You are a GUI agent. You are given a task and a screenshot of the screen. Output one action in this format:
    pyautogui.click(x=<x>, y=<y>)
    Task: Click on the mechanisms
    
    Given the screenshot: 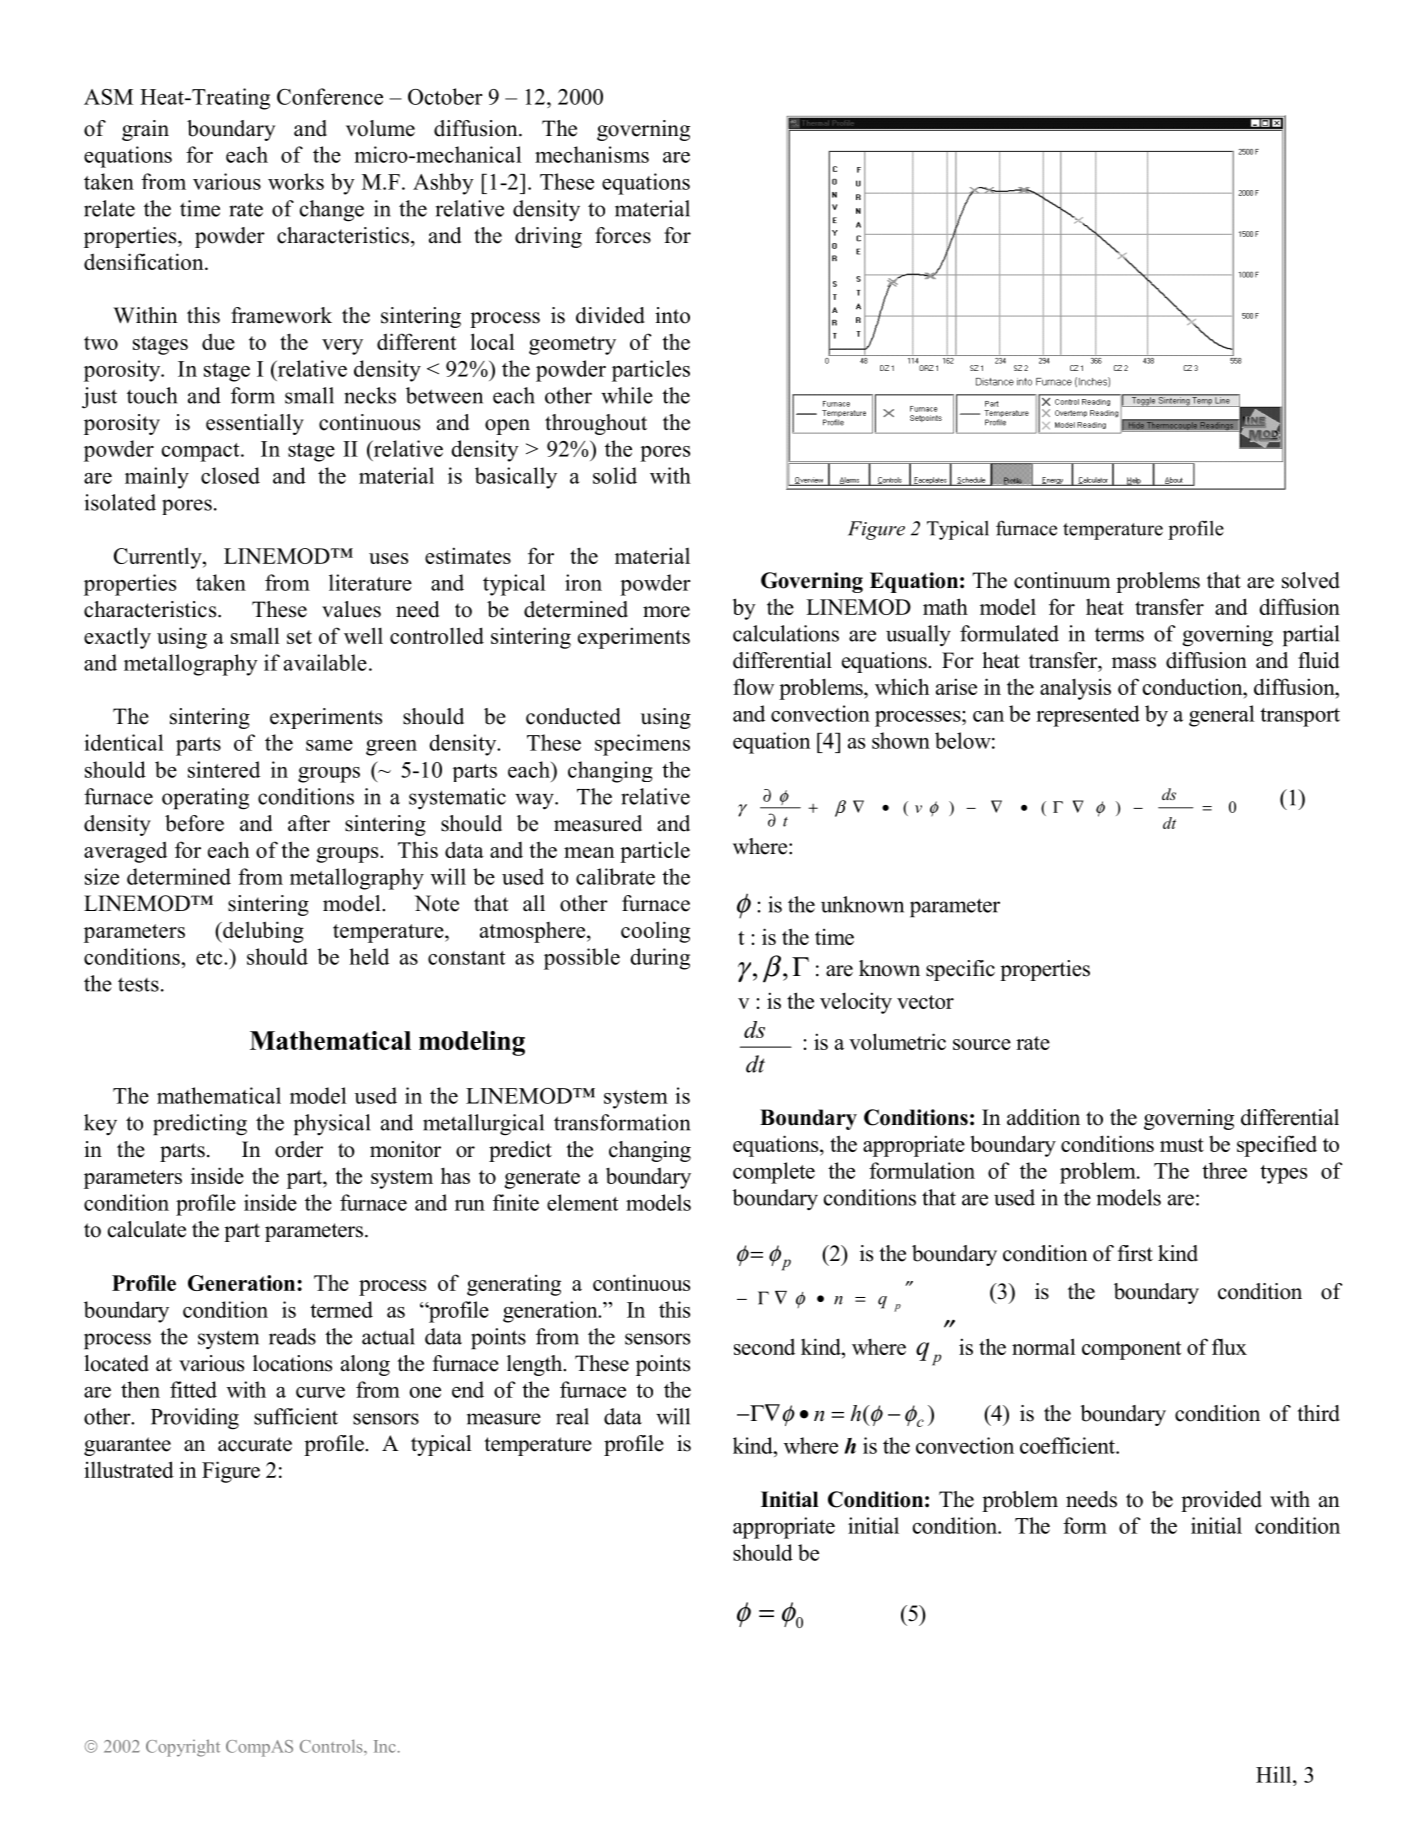 What is the action you would take?
    pyautogui.click(x=592, y=154)
